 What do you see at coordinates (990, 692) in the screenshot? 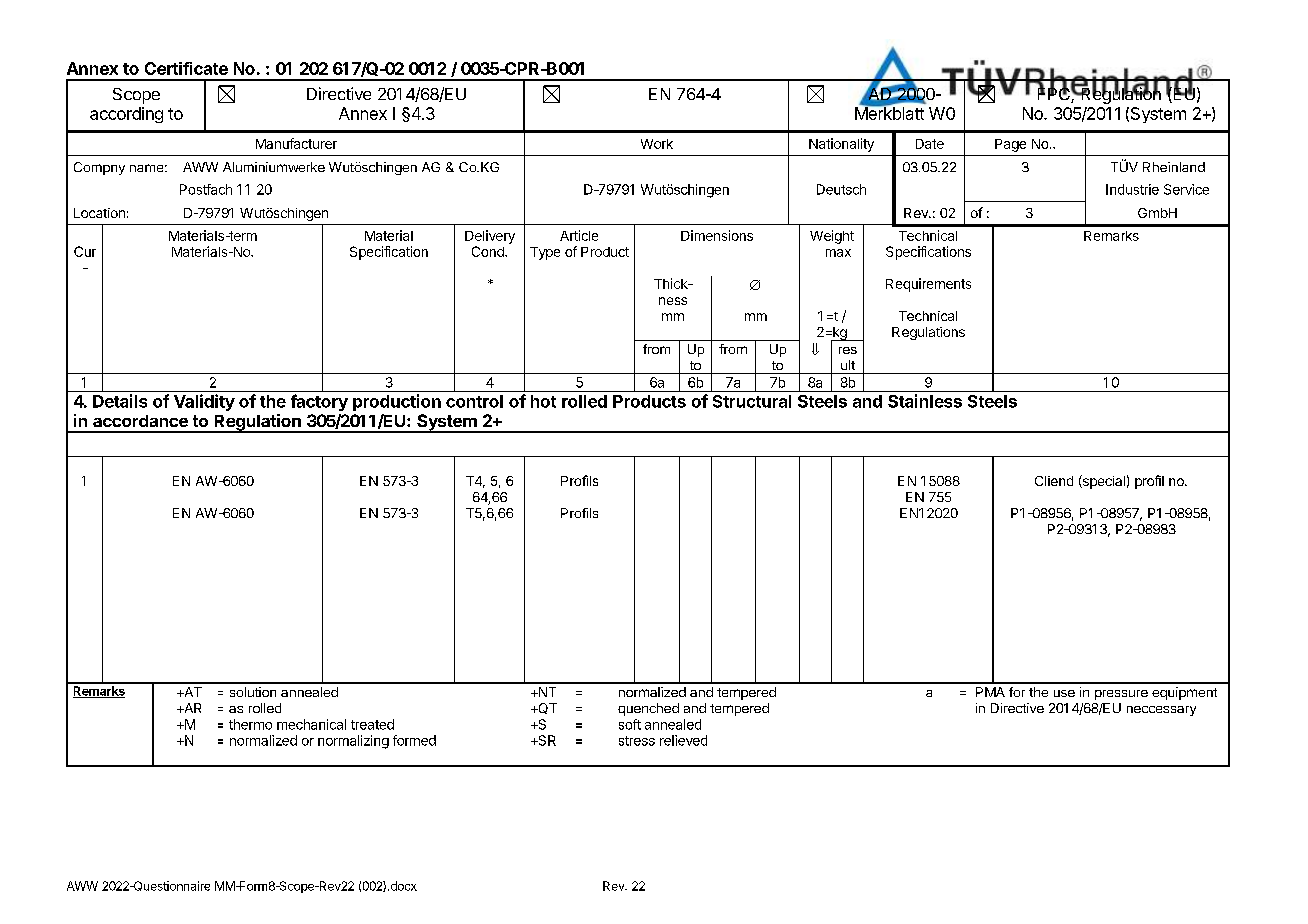
I see `PMA` at bounding box center [990, 692].
